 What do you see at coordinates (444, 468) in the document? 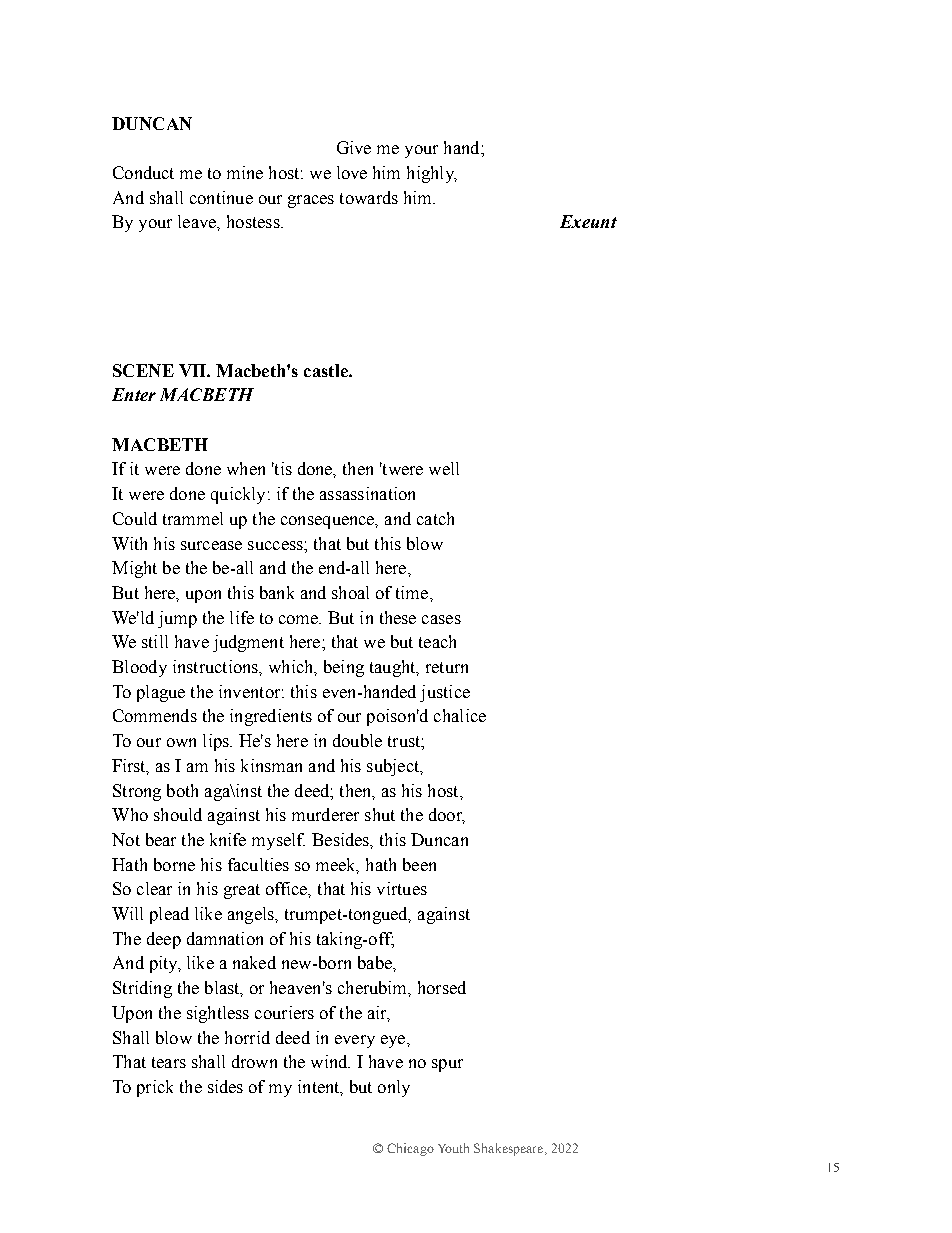
I see `well` at bounding box center [444, 468].
